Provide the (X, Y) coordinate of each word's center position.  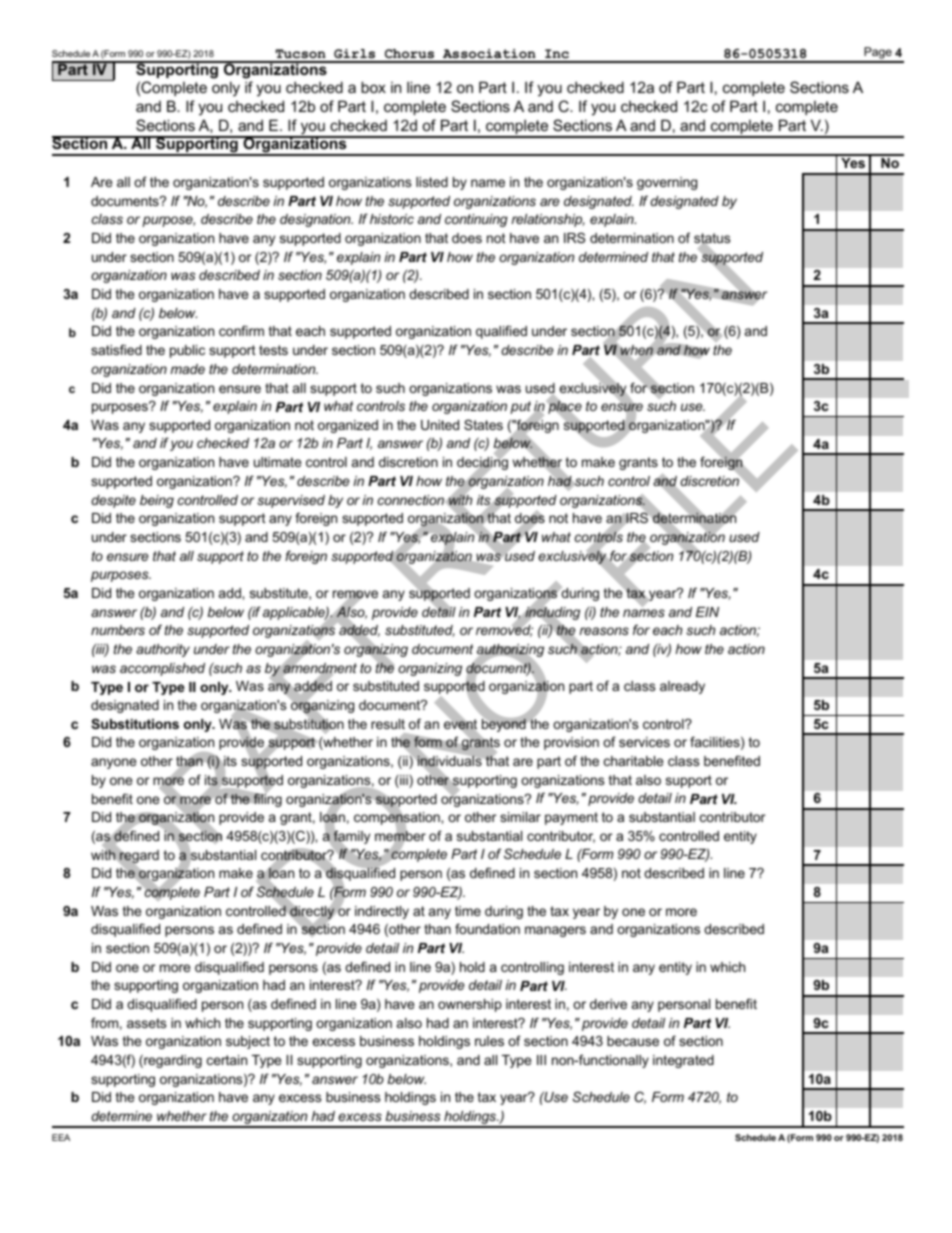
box (373, 87)
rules (489, 1041)
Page (878, 54)
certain (227, 1060)
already (682, 687)
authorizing (510, 652)
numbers (118, 630)
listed (432, 182)
